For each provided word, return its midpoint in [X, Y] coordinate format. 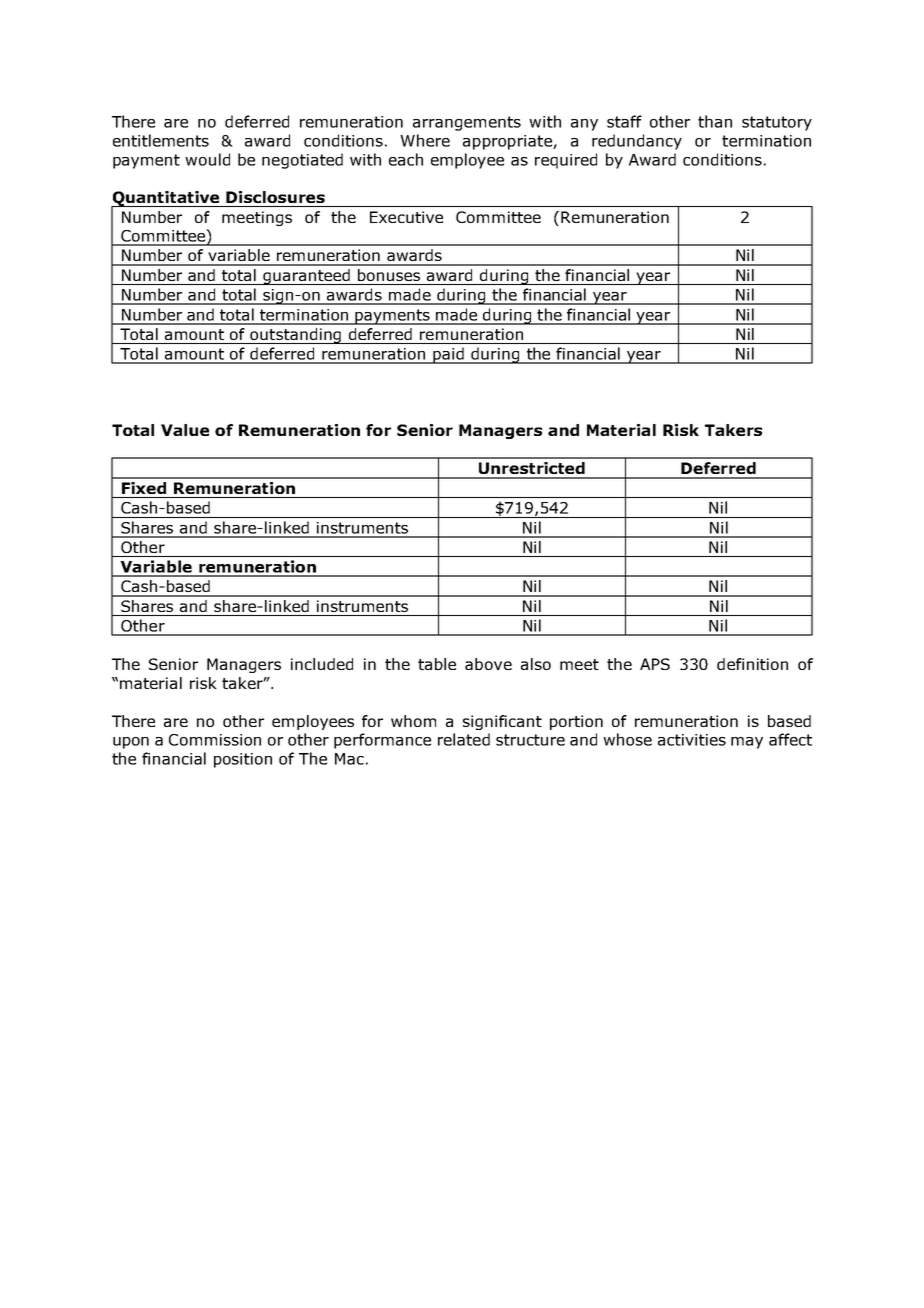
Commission [215, 740]
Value [185, 430]
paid [448, 355]
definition [752, 664]
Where [425, 140]
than [715, 121]
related [464, 739]
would [207, 159]
